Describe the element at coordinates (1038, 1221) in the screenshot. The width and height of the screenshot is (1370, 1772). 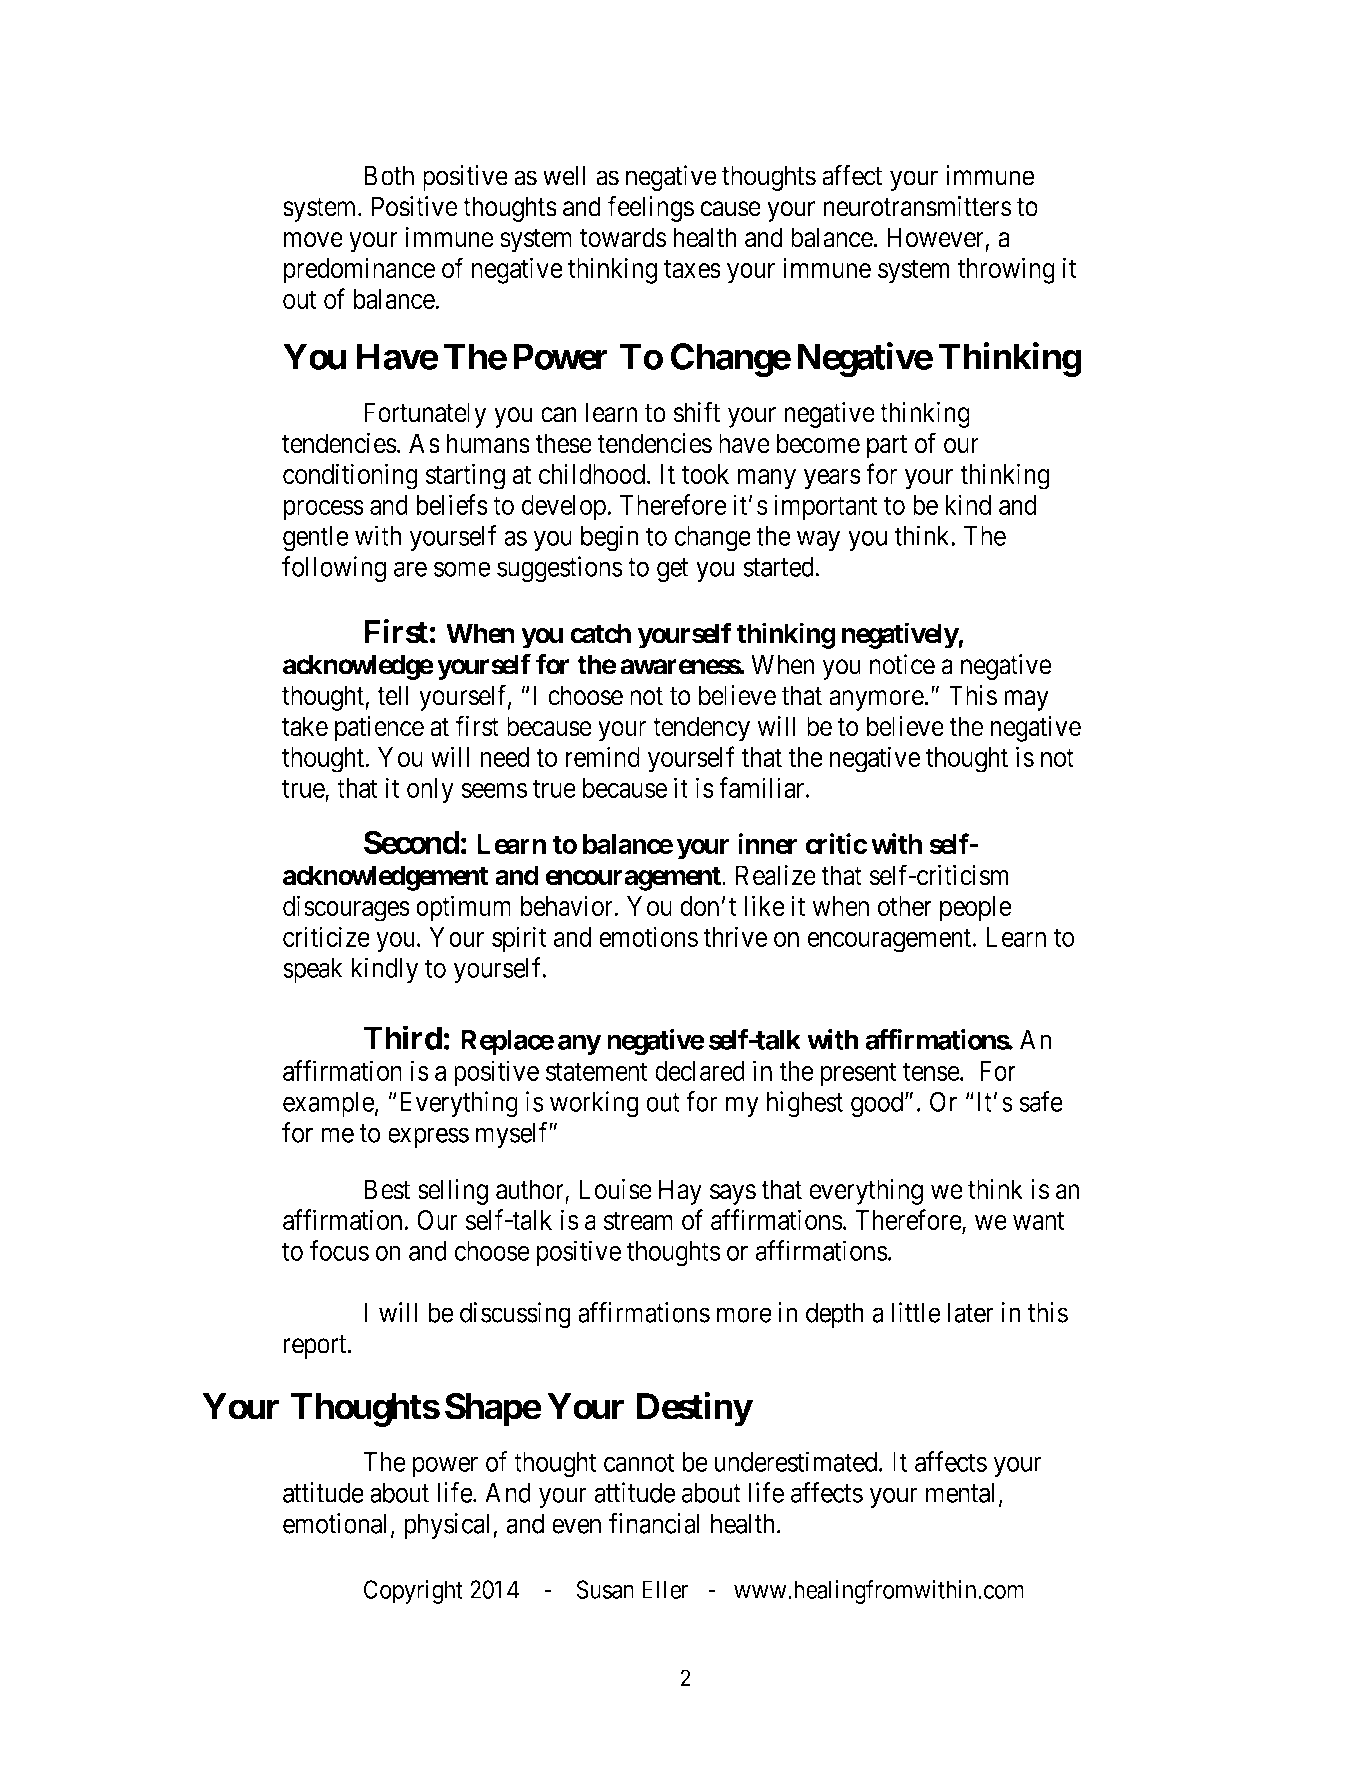
I see `want` at that location.
